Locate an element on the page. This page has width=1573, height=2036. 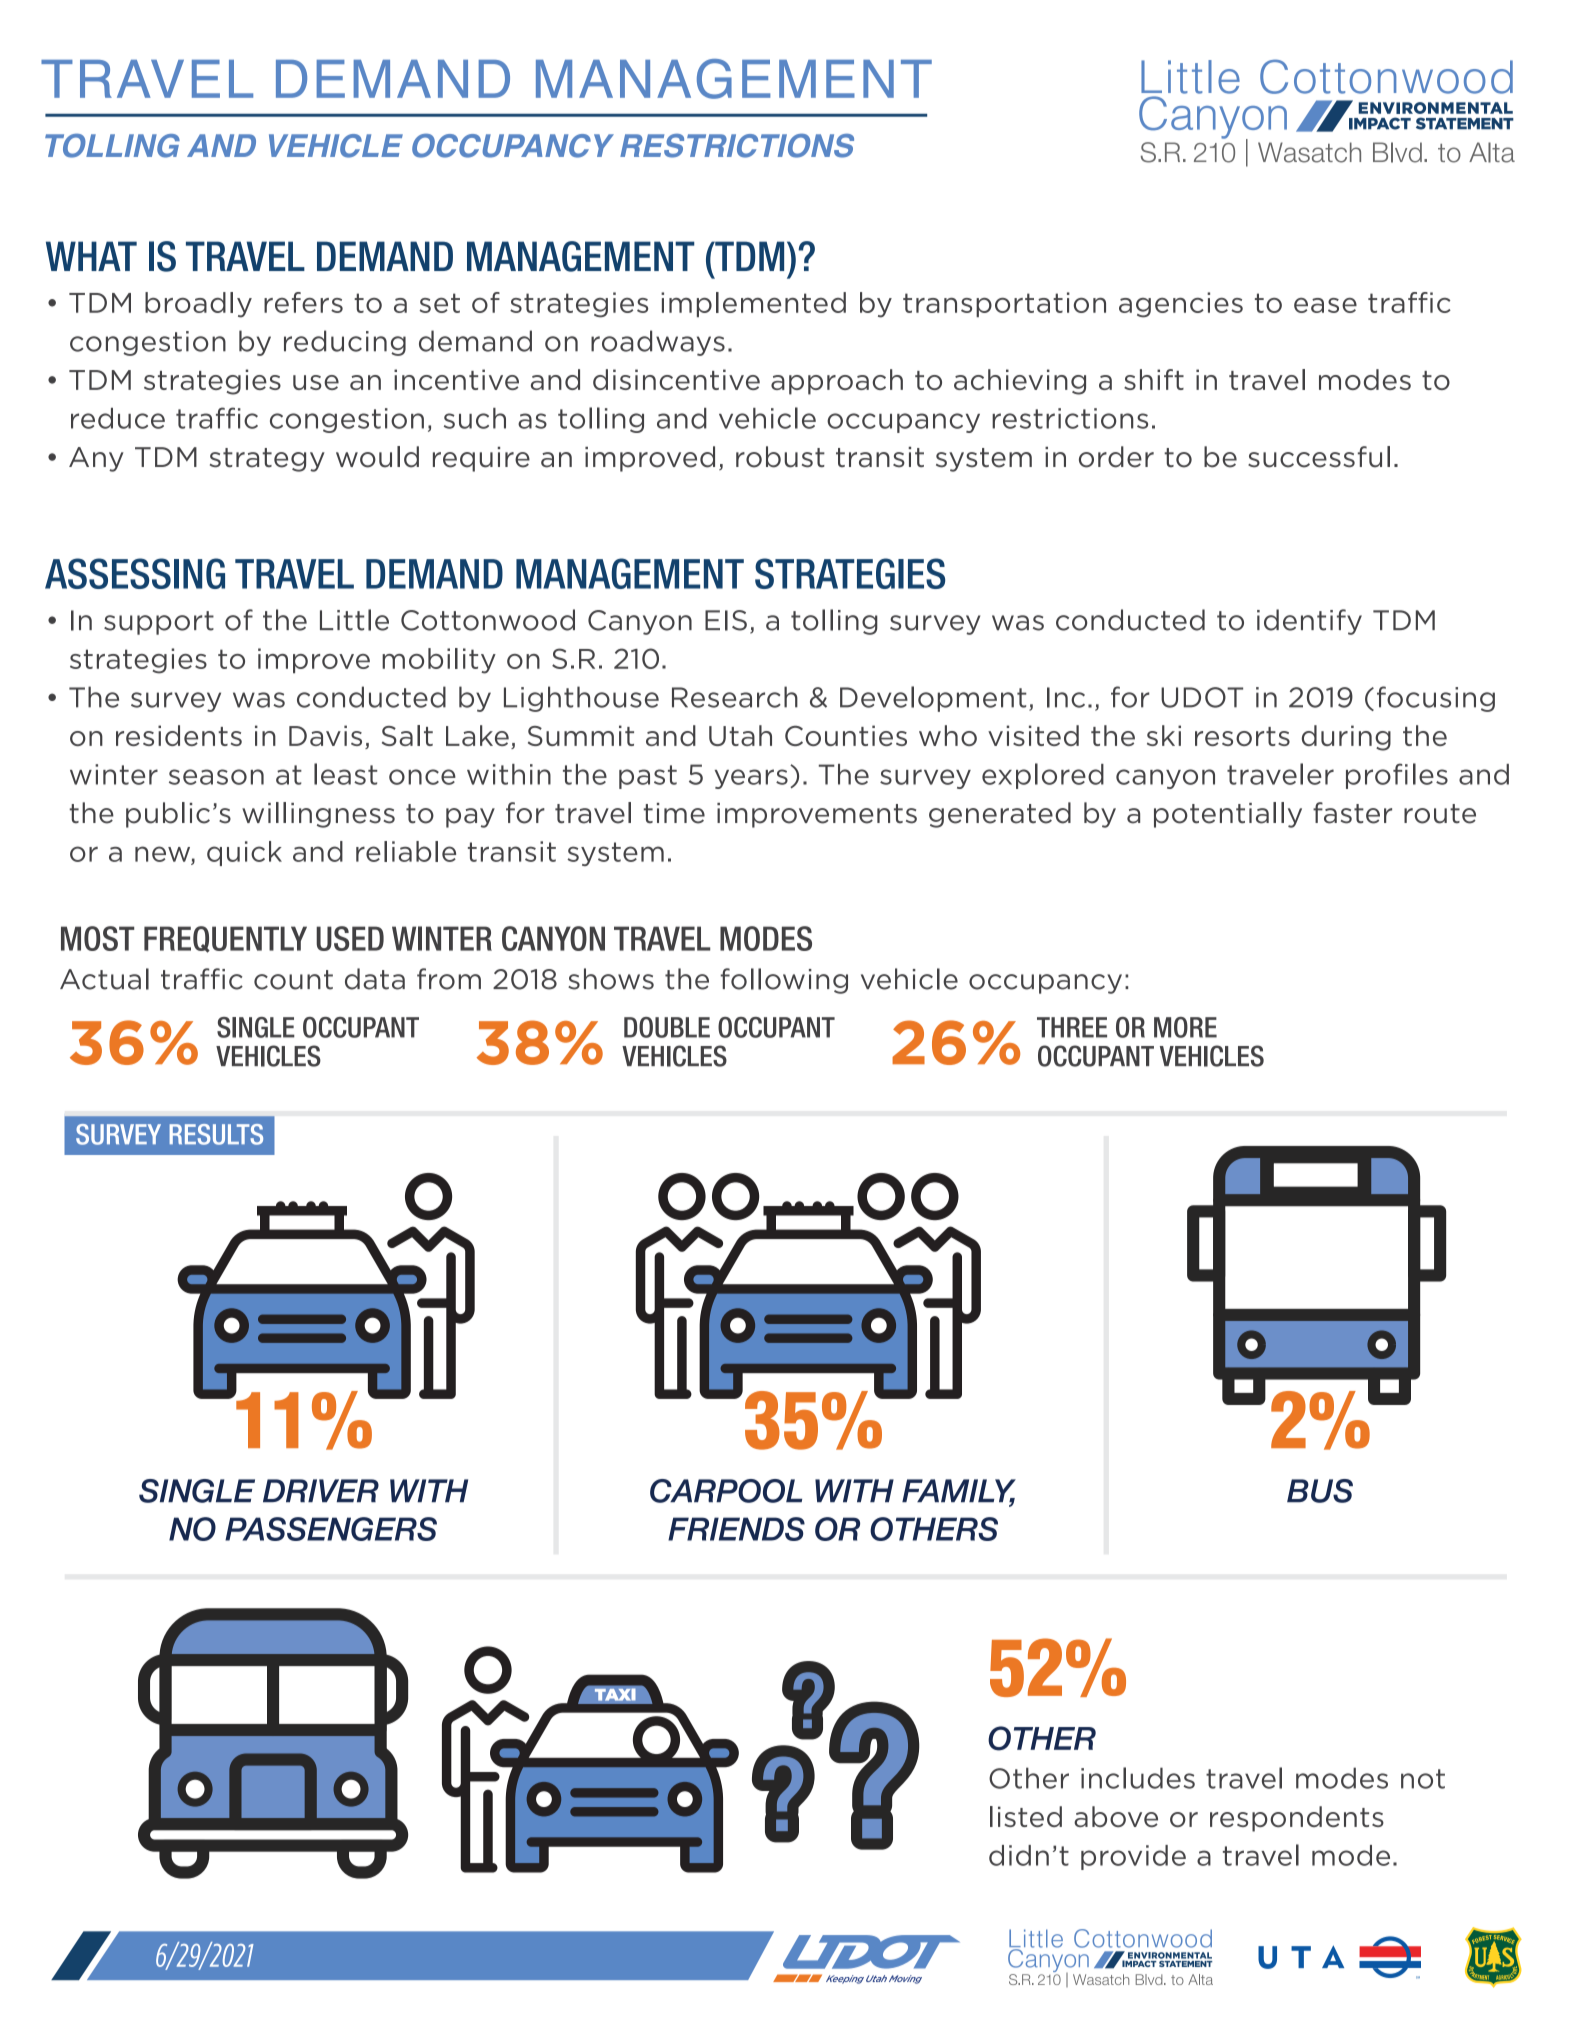
refers is located at coordinates (303, 302).
